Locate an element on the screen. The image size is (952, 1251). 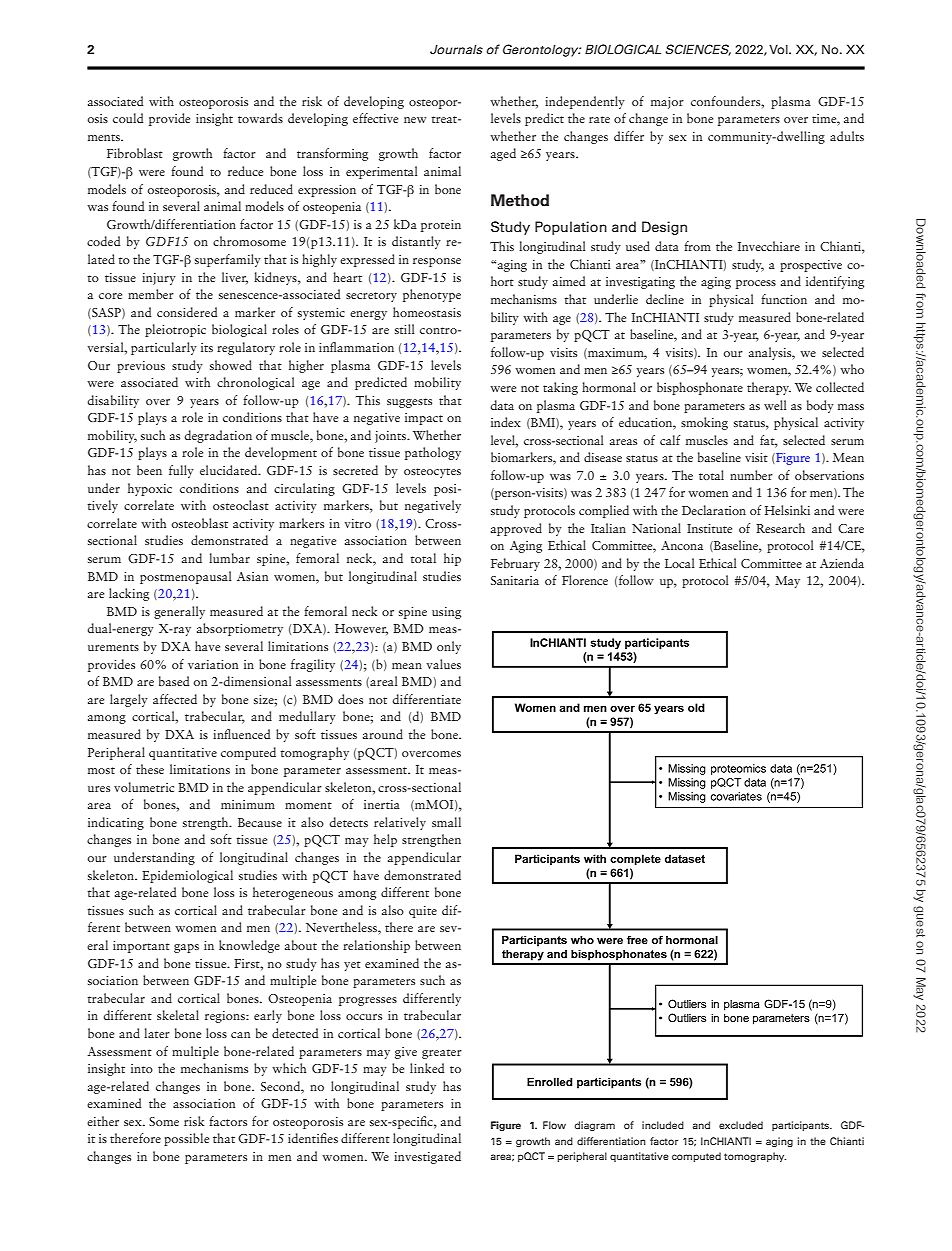
investigated is located at coordinates (427, 1157).
